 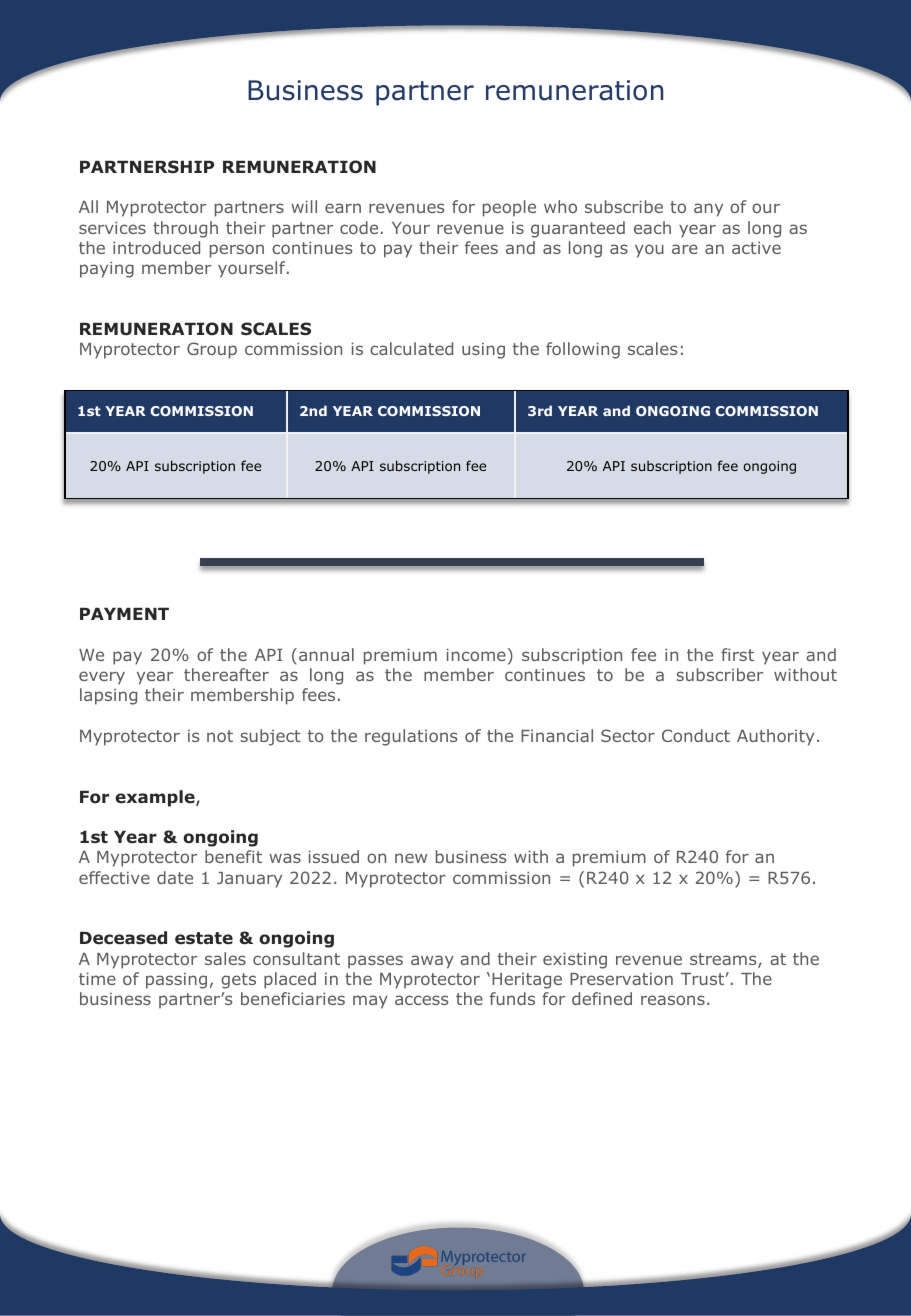 I want to click on PAYMENT, so click(x=124, y=614).
